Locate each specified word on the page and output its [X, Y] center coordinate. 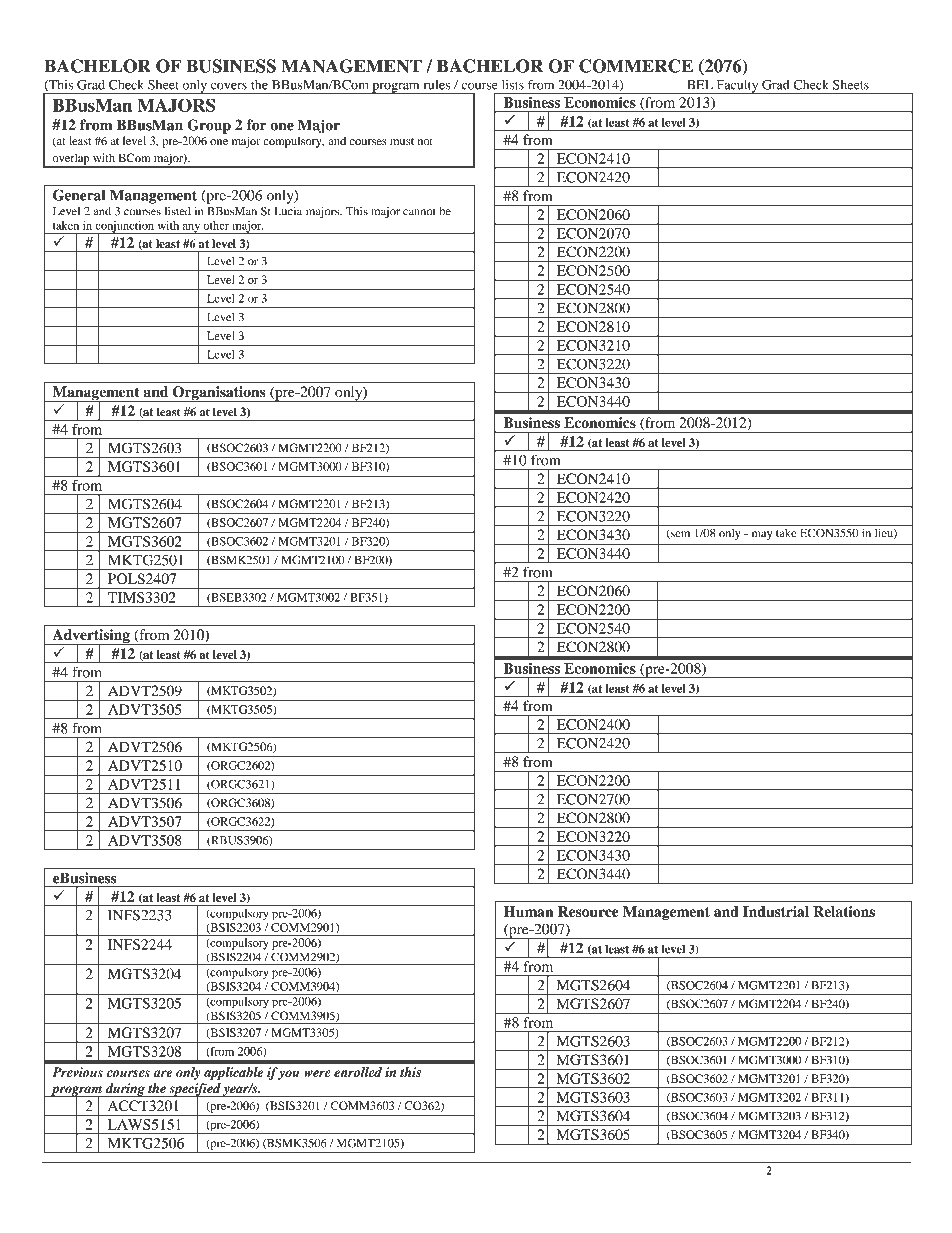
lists [513, 85]
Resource [588, 911]
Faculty [737, 87]
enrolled [358, 1072]
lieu [885, 533]
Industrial [776, 911]
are [162, 1073]
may [762, 535]
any [191, 229]
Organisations [219, 394]
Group [209, 126]
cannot [419, 212]
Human [529, 911]
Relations [844, 911]
